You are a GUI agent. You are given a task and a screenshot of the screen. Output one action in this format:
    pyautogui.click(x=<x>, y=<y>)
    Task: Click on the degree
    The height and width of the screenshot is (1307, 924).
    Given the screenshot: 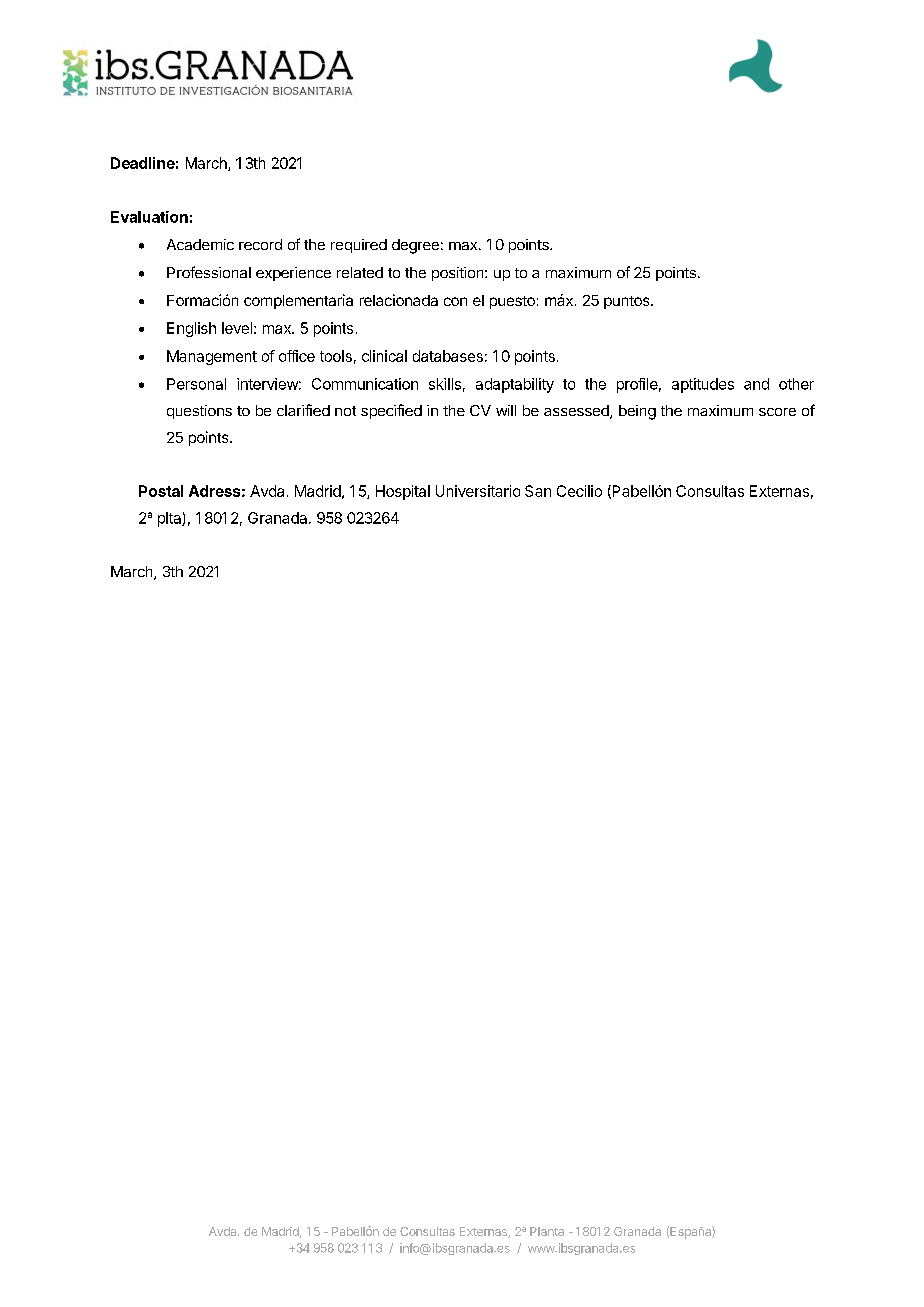 What is the action you would take?
    pyautogui.click(x=415, y=246)
